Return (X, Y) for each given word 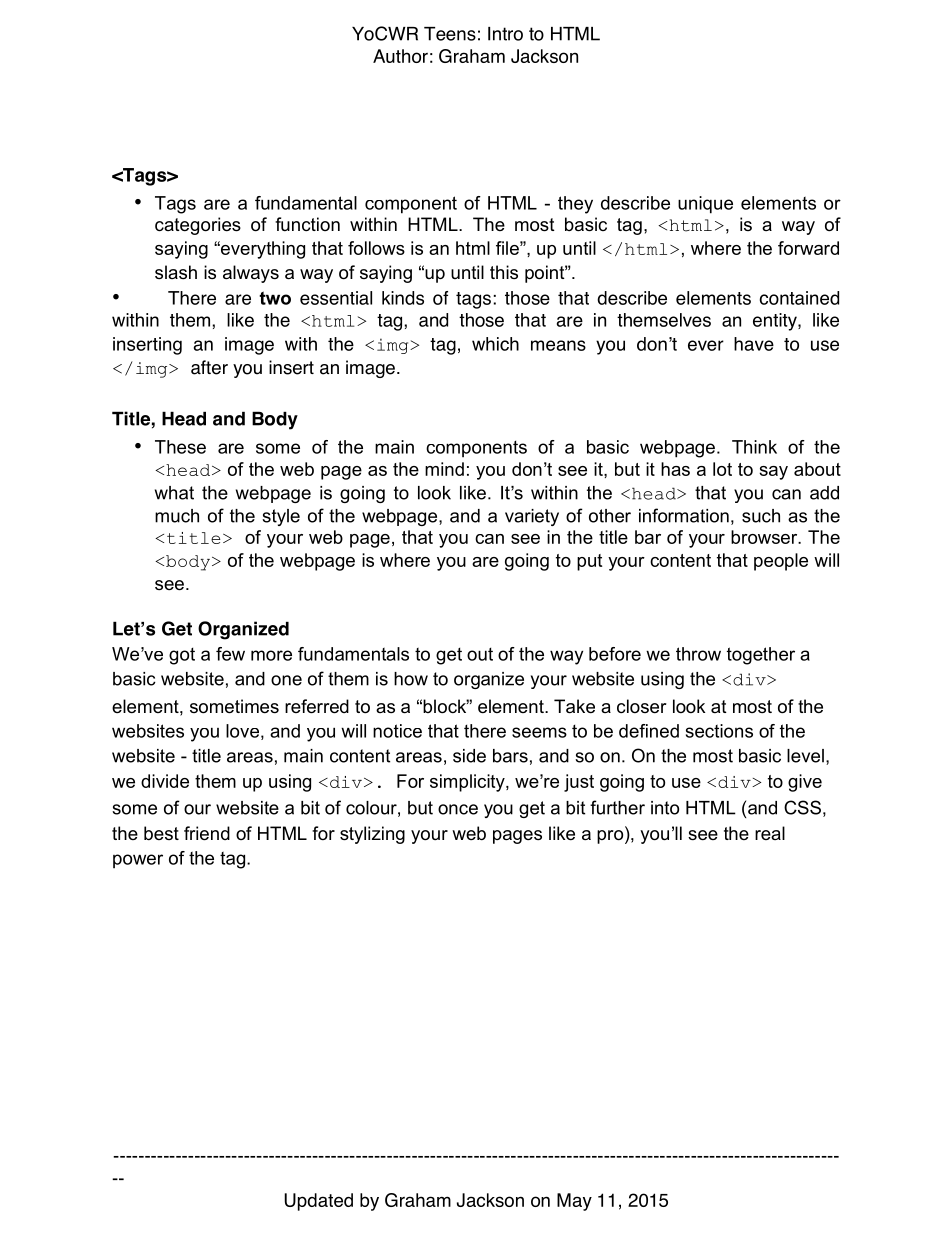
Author (400, 56)
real (770, 833)
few (230, 654)
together (761, 656)
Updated (318, 1202)
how (411, 679)
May (574, 1202)
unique (705, 205)
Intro (505, 34)
